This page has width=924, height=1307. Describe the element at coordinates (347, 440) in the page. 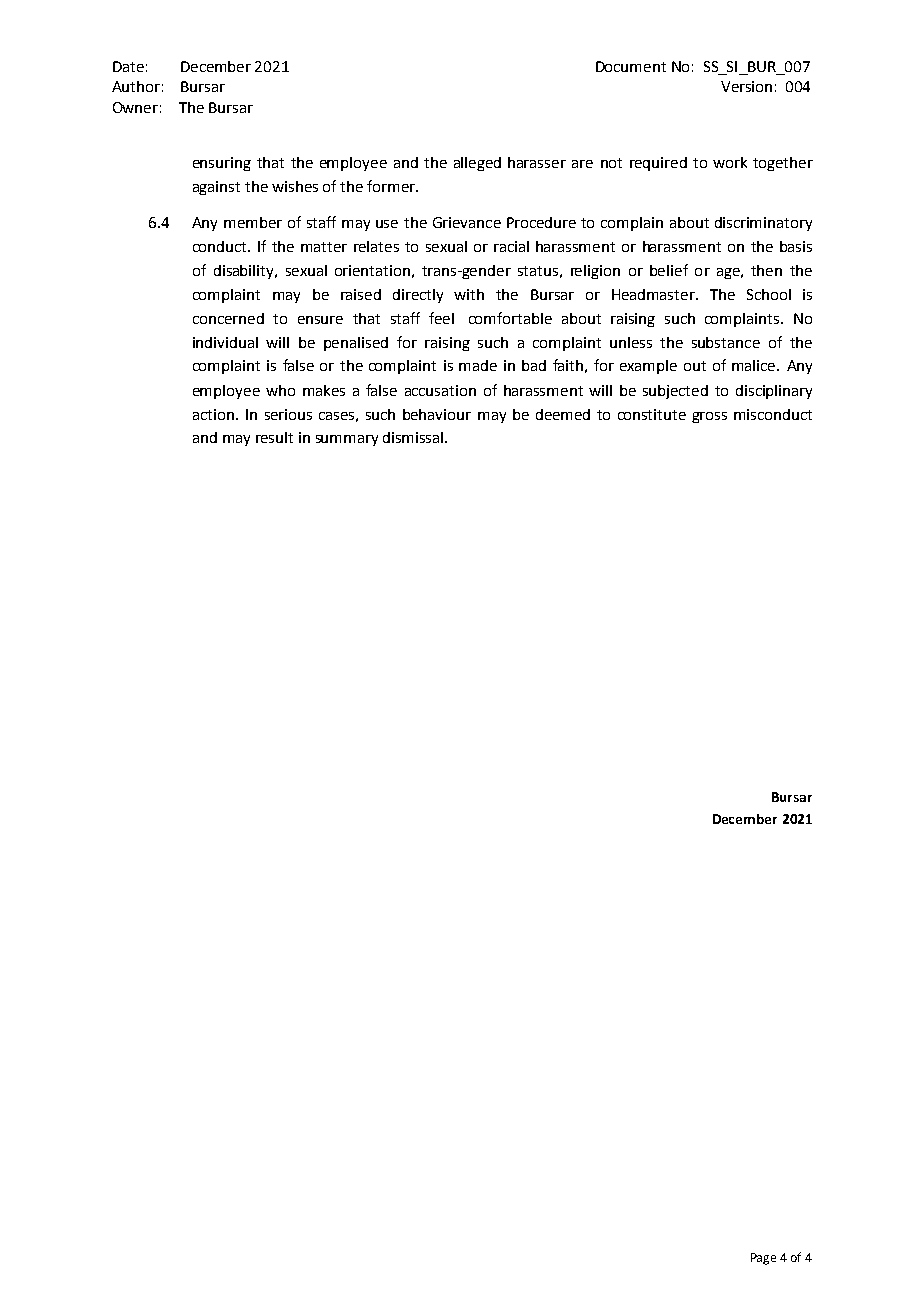

I see `summary` at that location.
